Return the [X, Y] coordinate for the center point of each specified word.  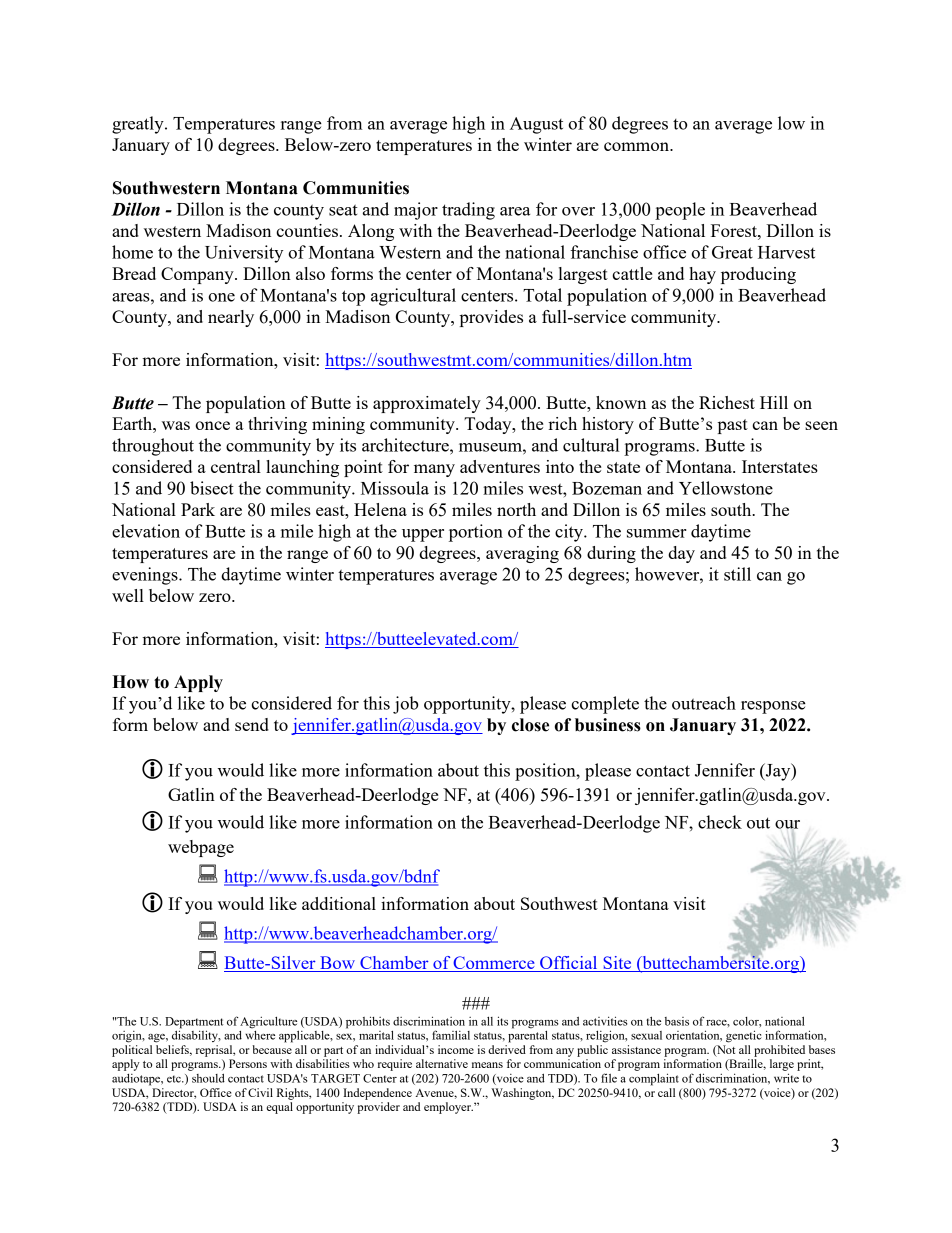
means [487, 1065]
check [720, 822]
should [208, 1078]
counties [307, 230]
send [252, 724]
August [536, 125]
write [786, 1078]
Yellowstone [726, 488]
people [680, 211]
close [530, 725]
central [236, 466]
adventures [500, 466]
